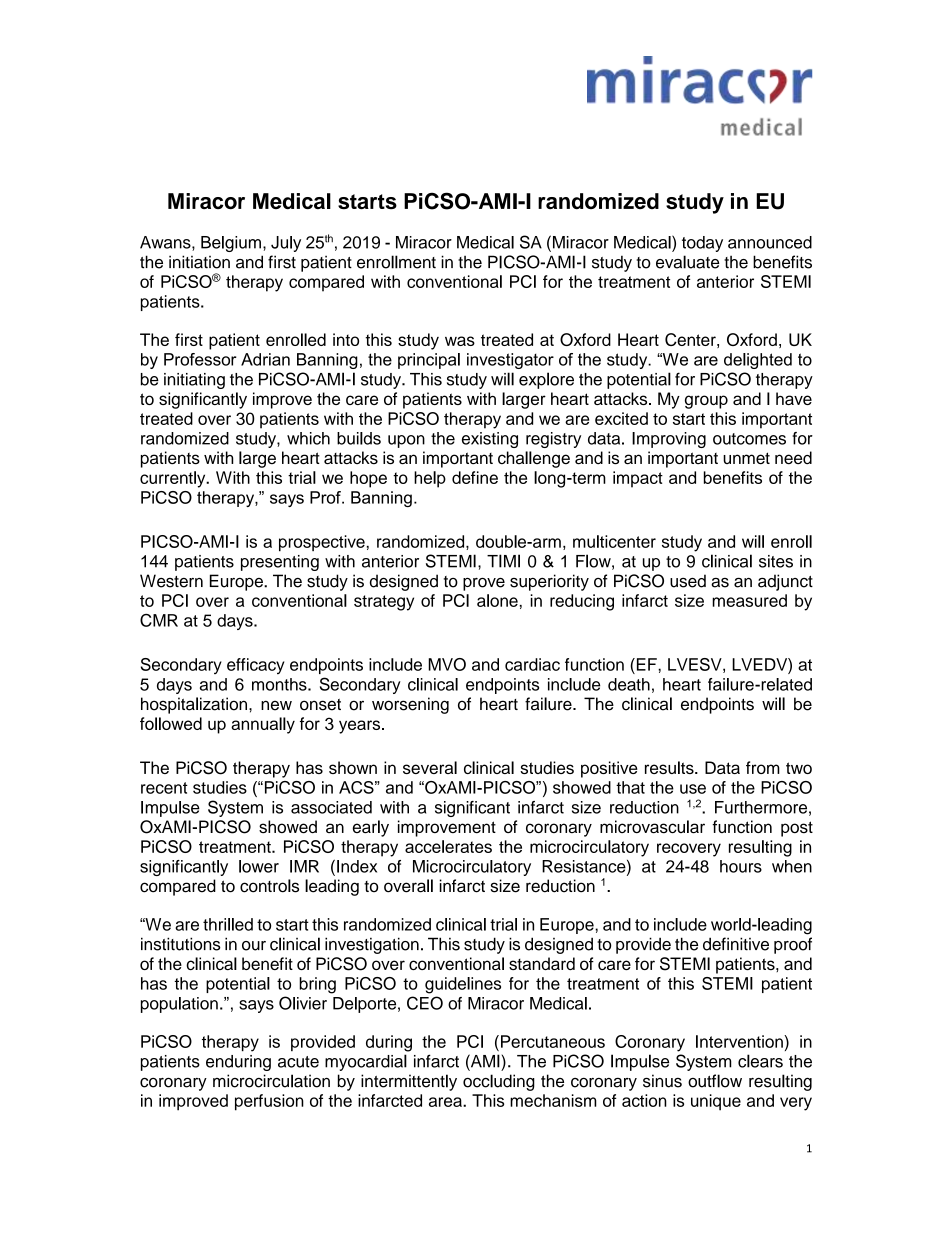 The image size is (952, 1233). What do you see at coordinates (629, 684) in the page?
I see `death` at bounding box center [629, 684].
